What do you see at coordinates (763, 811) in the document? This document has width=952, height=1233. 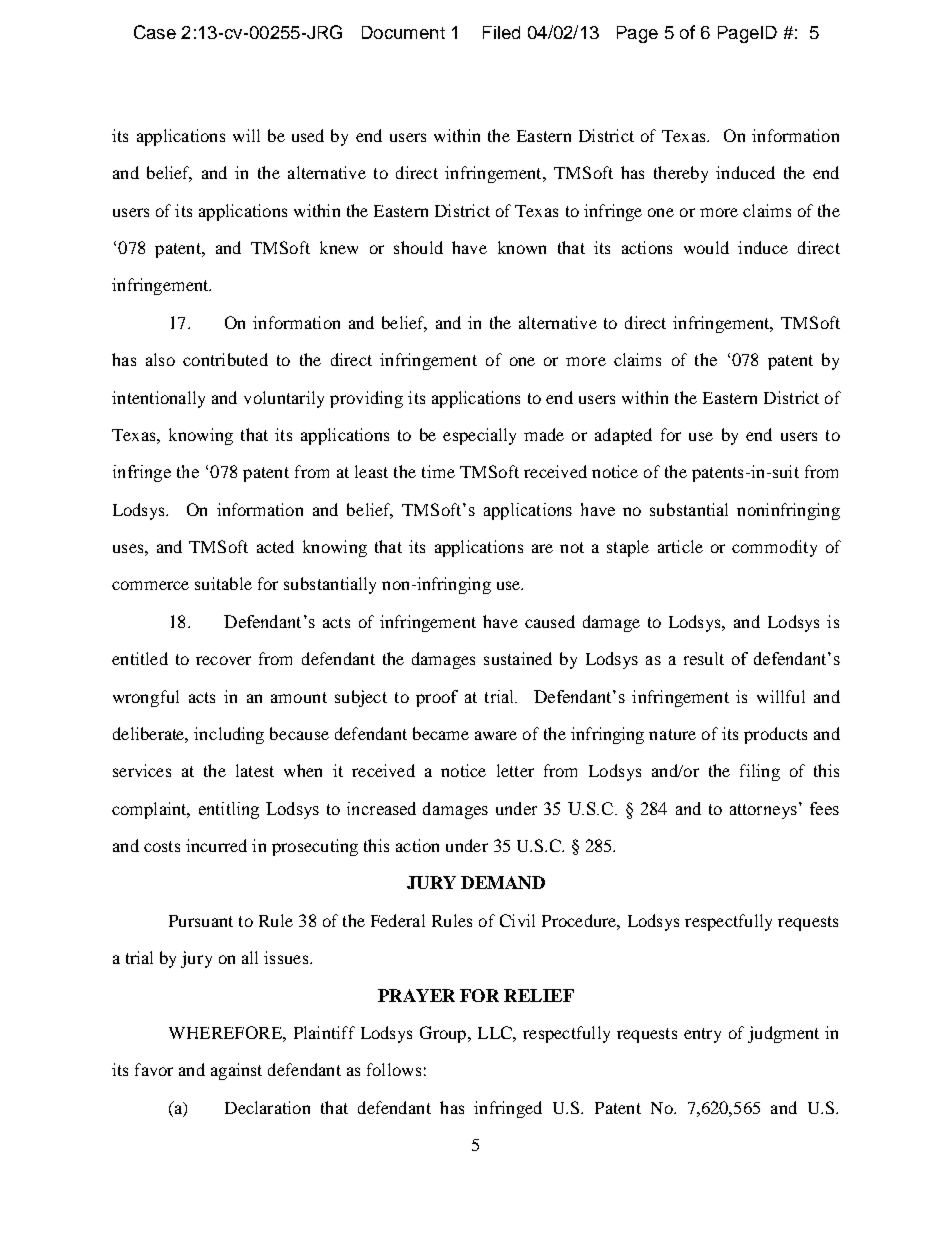 I see `attorneys` at bounding box center [763, 811].
